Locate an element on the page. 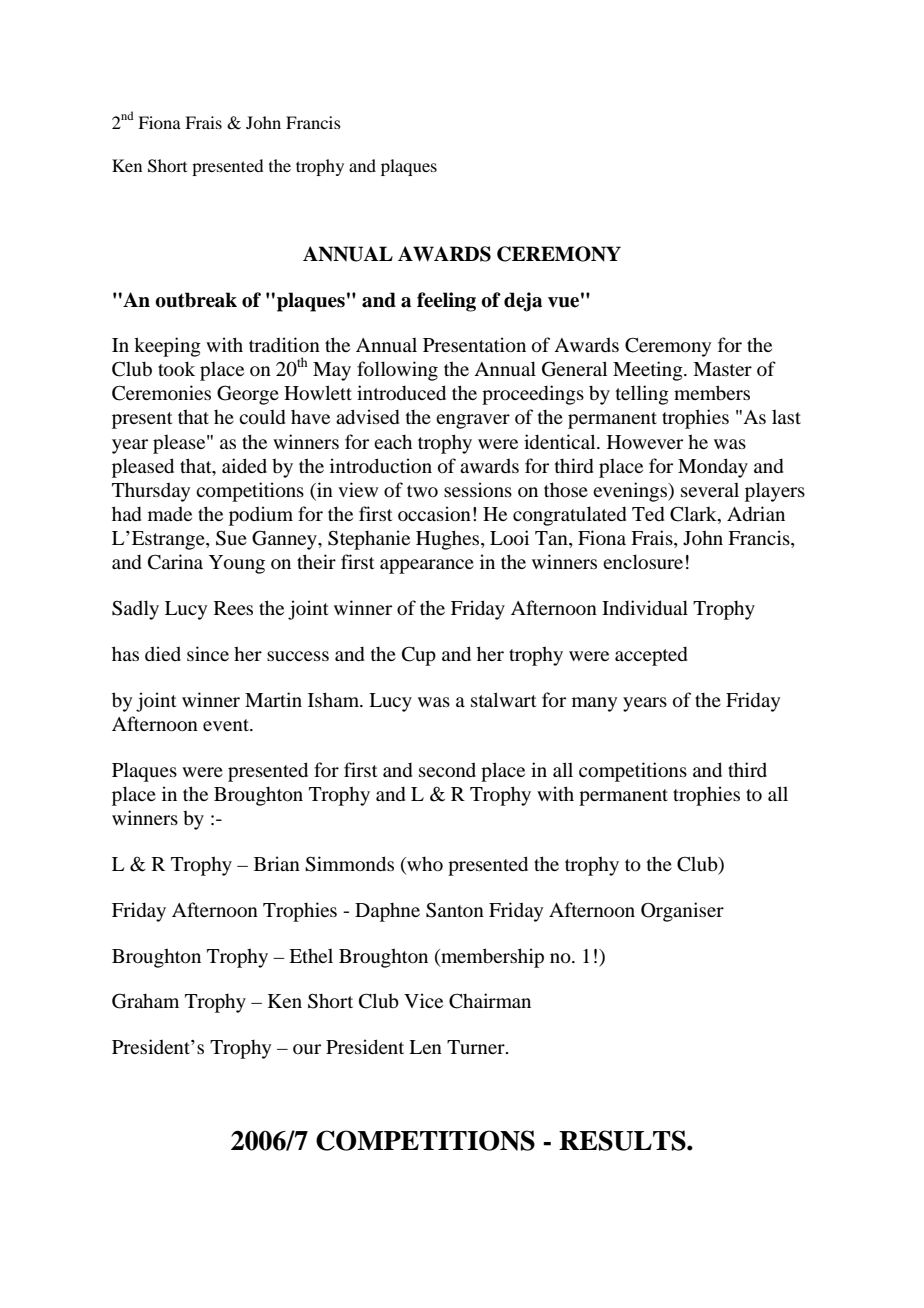  Organiser is located at coordinates (682, 912).
